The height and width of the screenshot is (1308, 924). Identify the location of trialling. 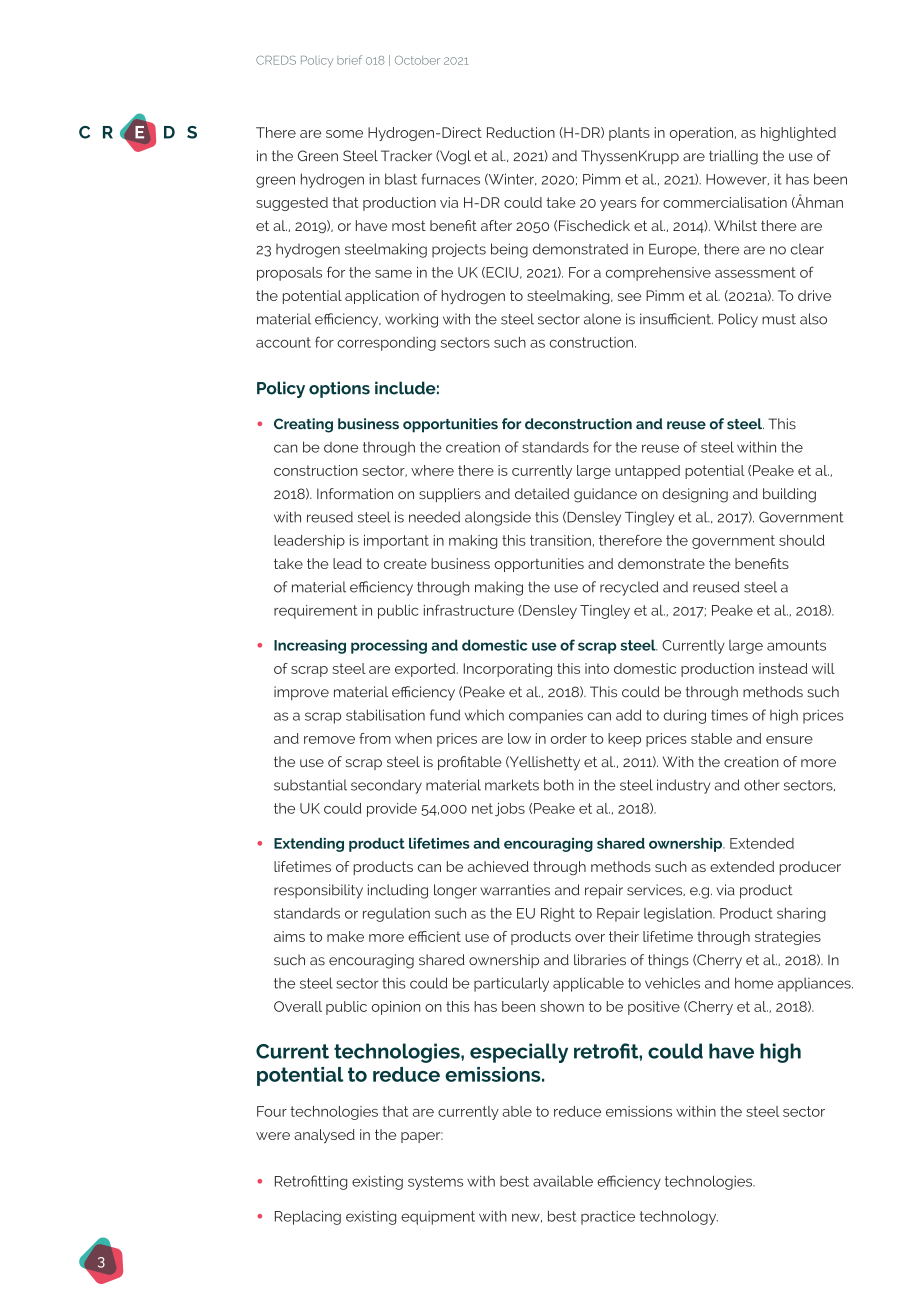
(733, 157).
